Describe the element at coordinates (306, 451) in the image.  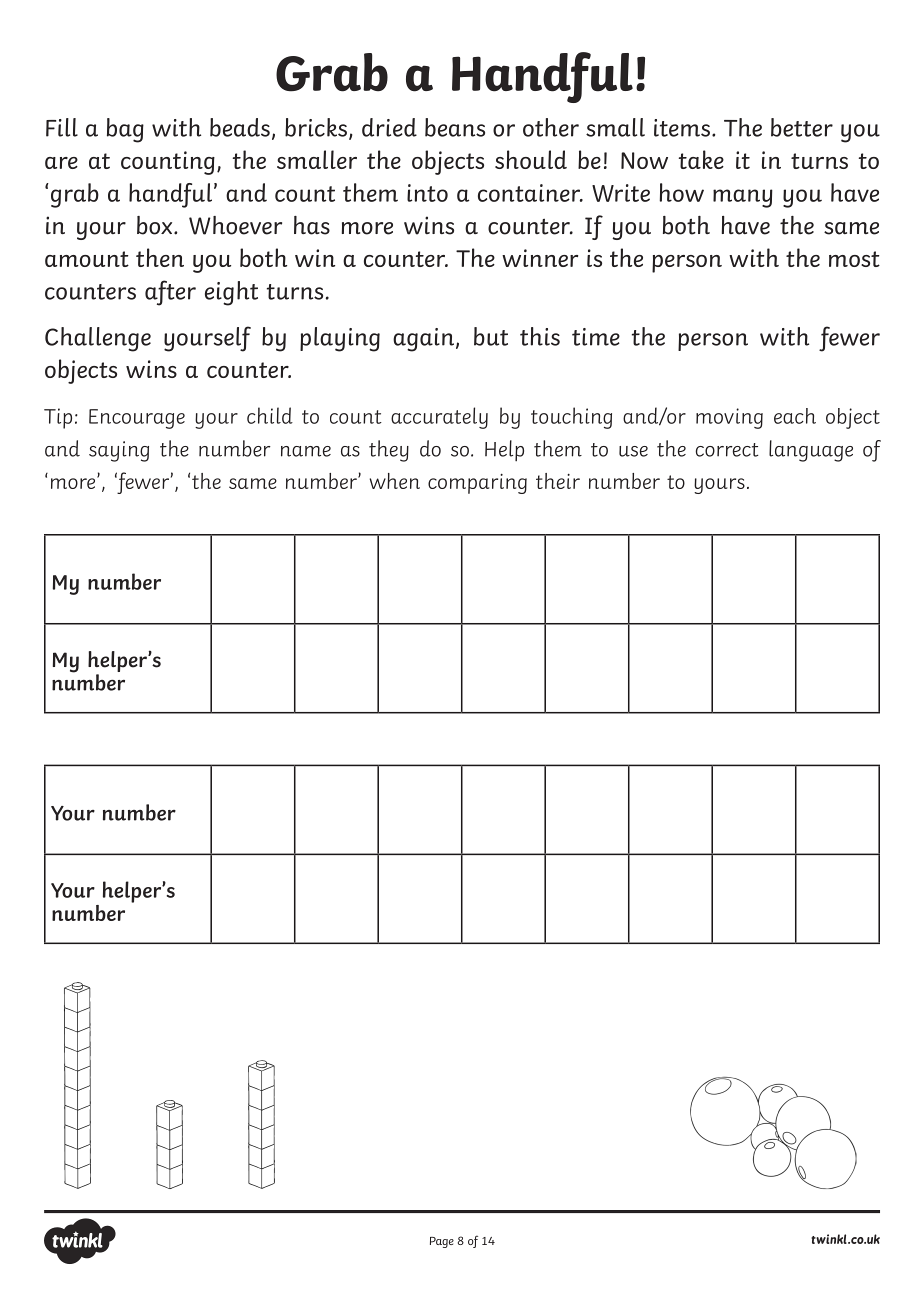
I see `name` at that location.
